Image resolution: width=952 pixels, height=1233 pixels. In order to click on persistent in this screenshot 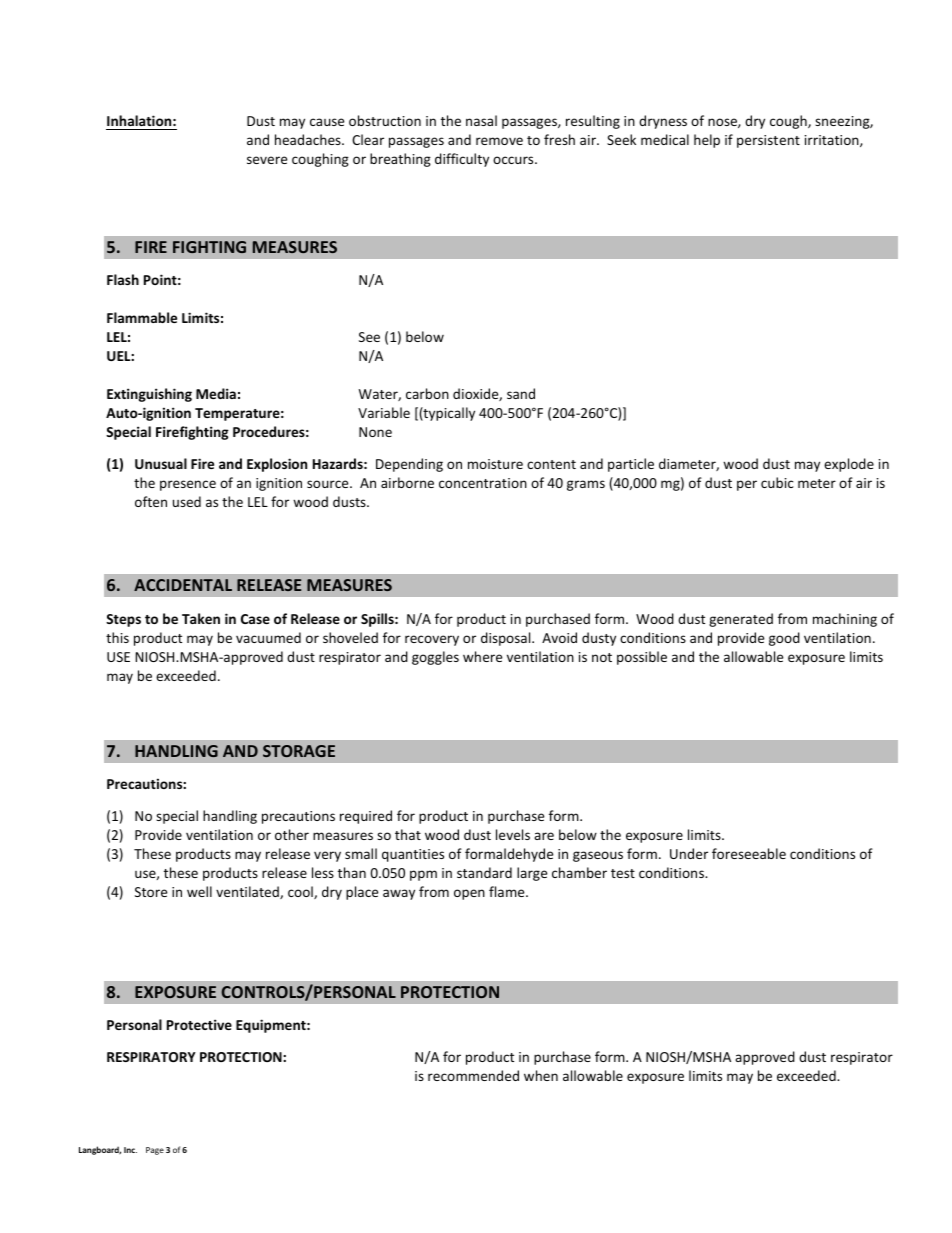, I will do `click(768, 141)`.
